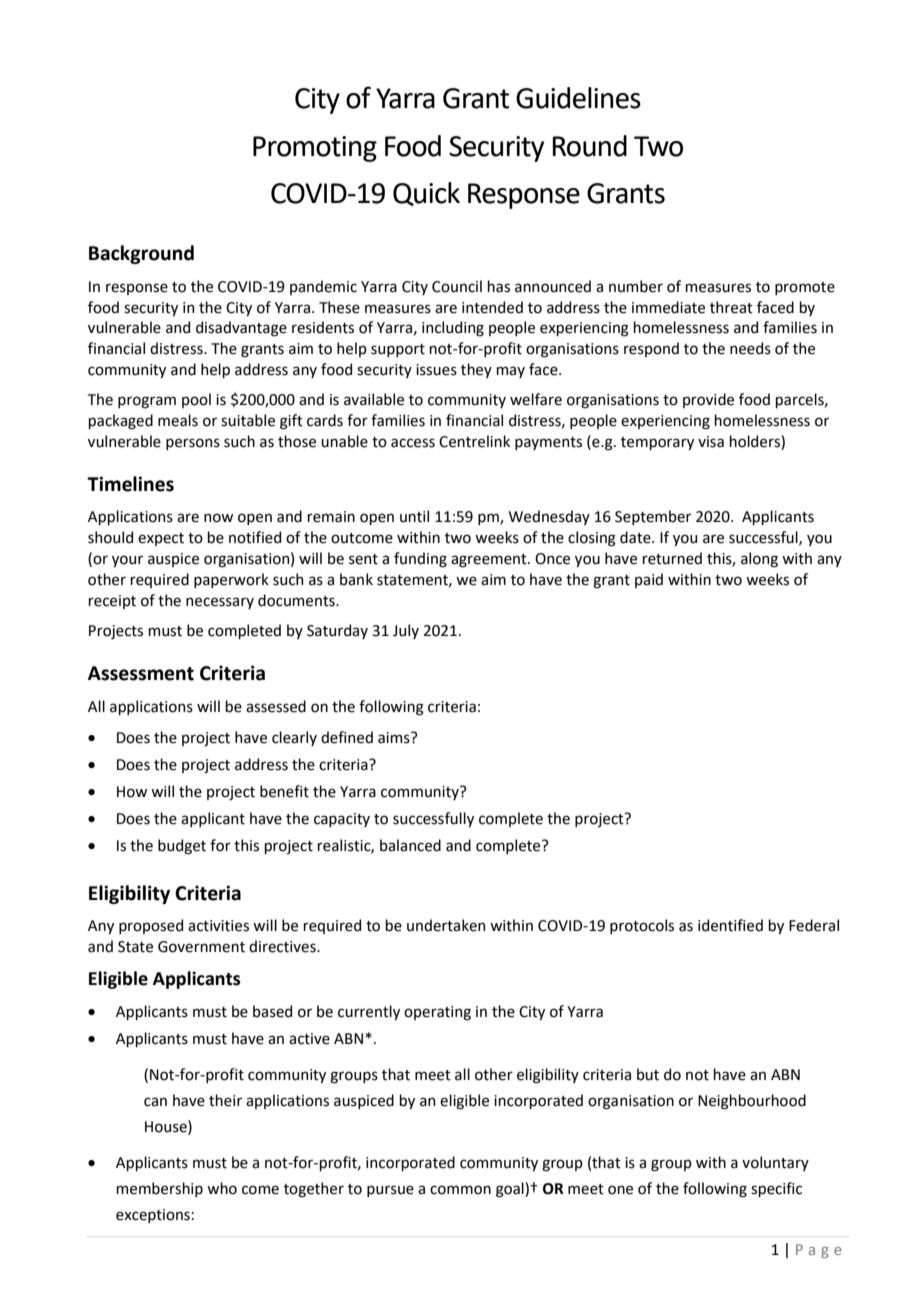  Describe the element at coordinates (241, 329) in the page. I see `disadvantage` at that location.
